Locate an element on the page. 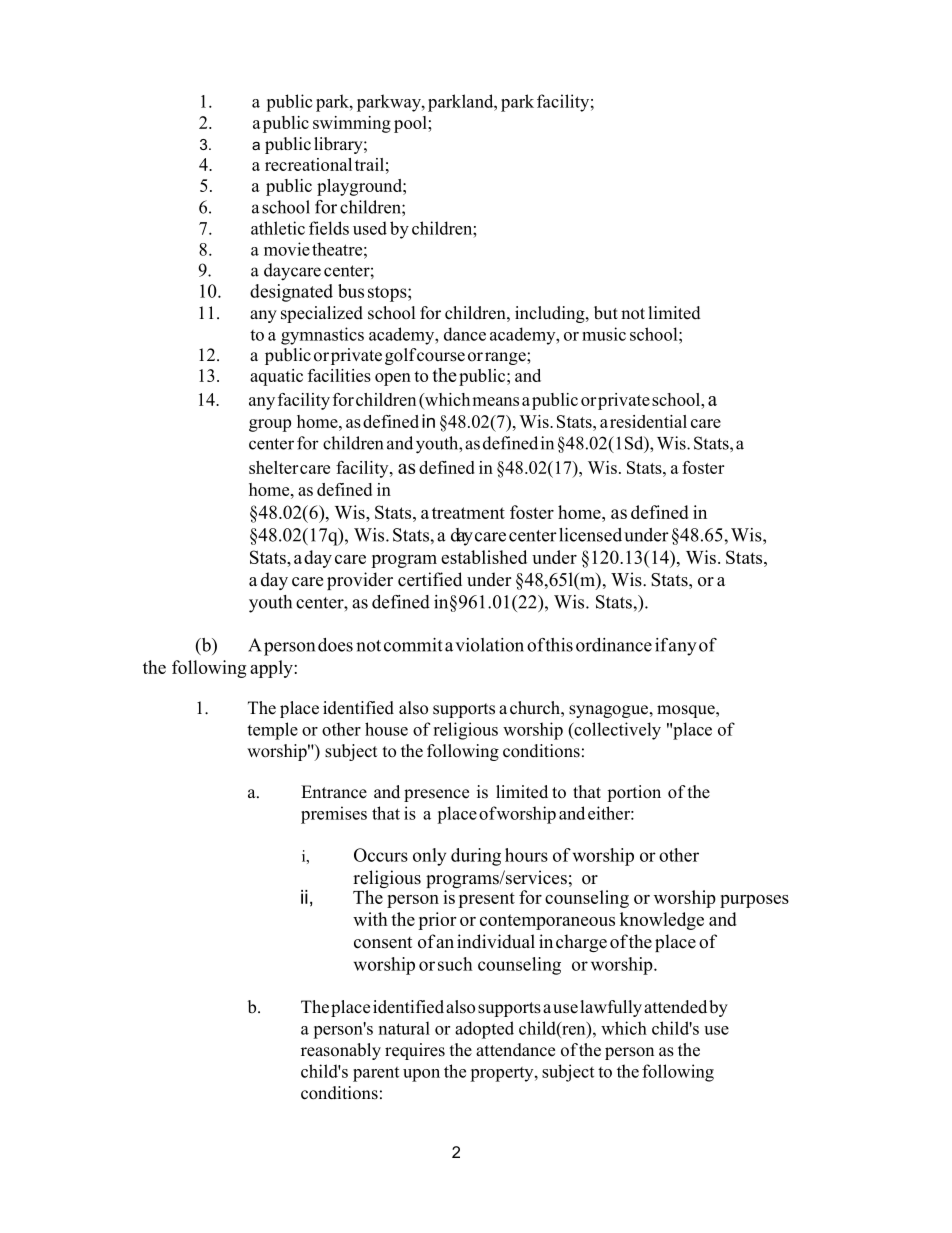 The width and height of the page is (952, 1233). reasonably is located at coordinates (341, 1051).
